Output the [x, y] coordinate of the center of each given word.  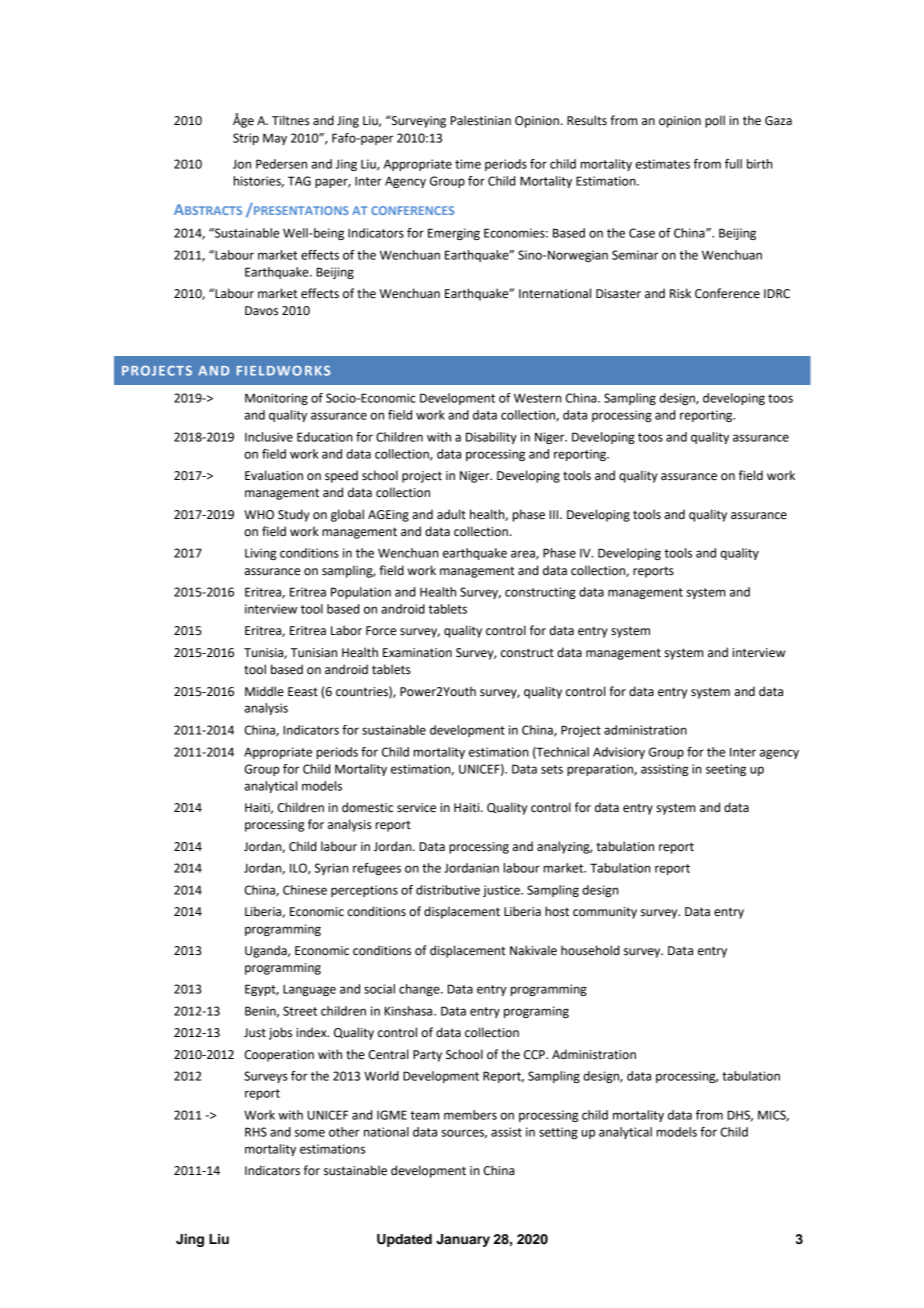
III [555, 514]
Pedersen [281, 164]
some [310, 1133]
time [468, 164]
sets [552, 769]
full [733, 164]
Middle [264, 691]
